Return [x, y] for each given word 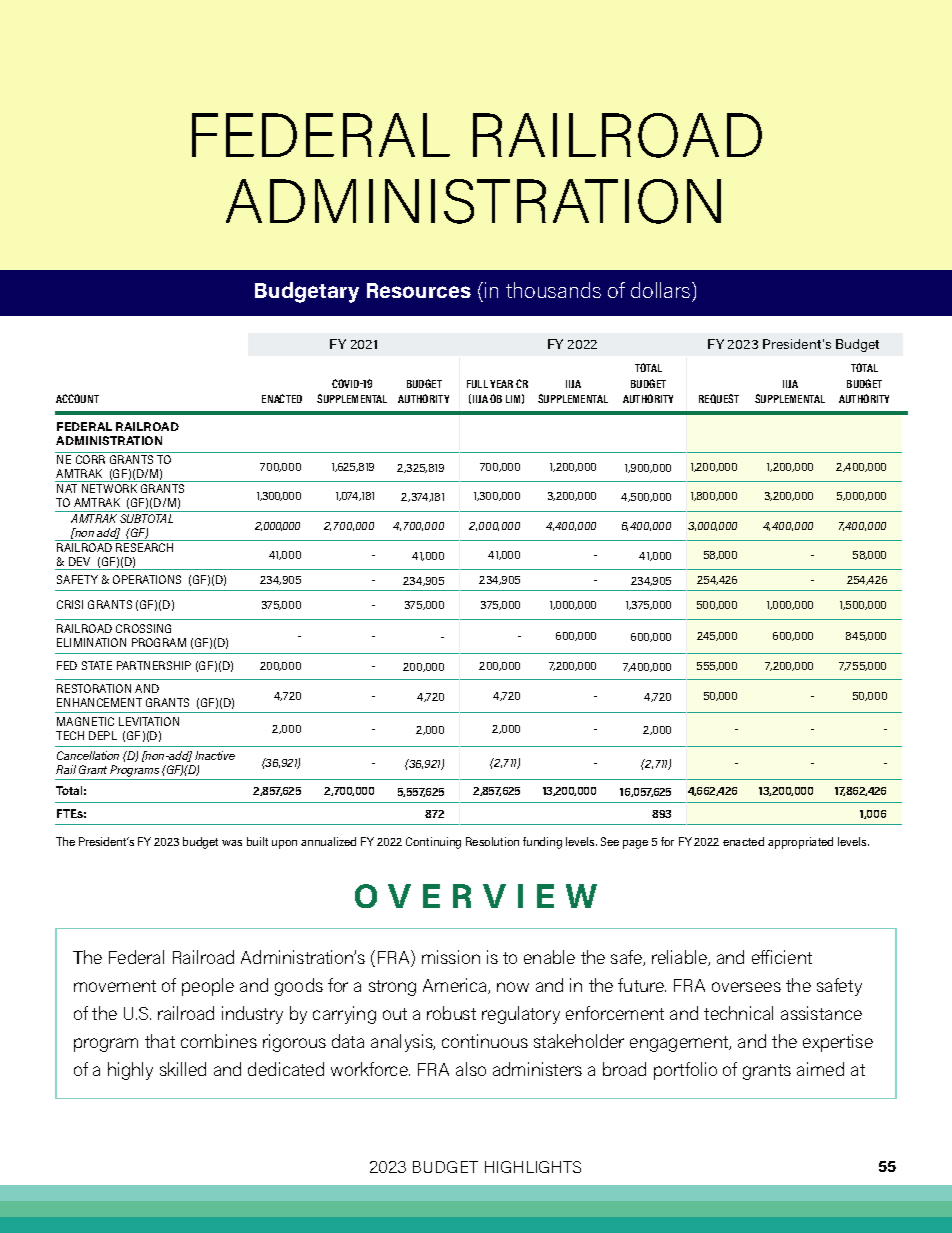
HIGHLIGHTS [533, 1167]
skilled [183, 1069]
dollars [662, 290]
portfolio [685, 1071]
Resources [419, 290]
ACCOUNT [77, 398]
